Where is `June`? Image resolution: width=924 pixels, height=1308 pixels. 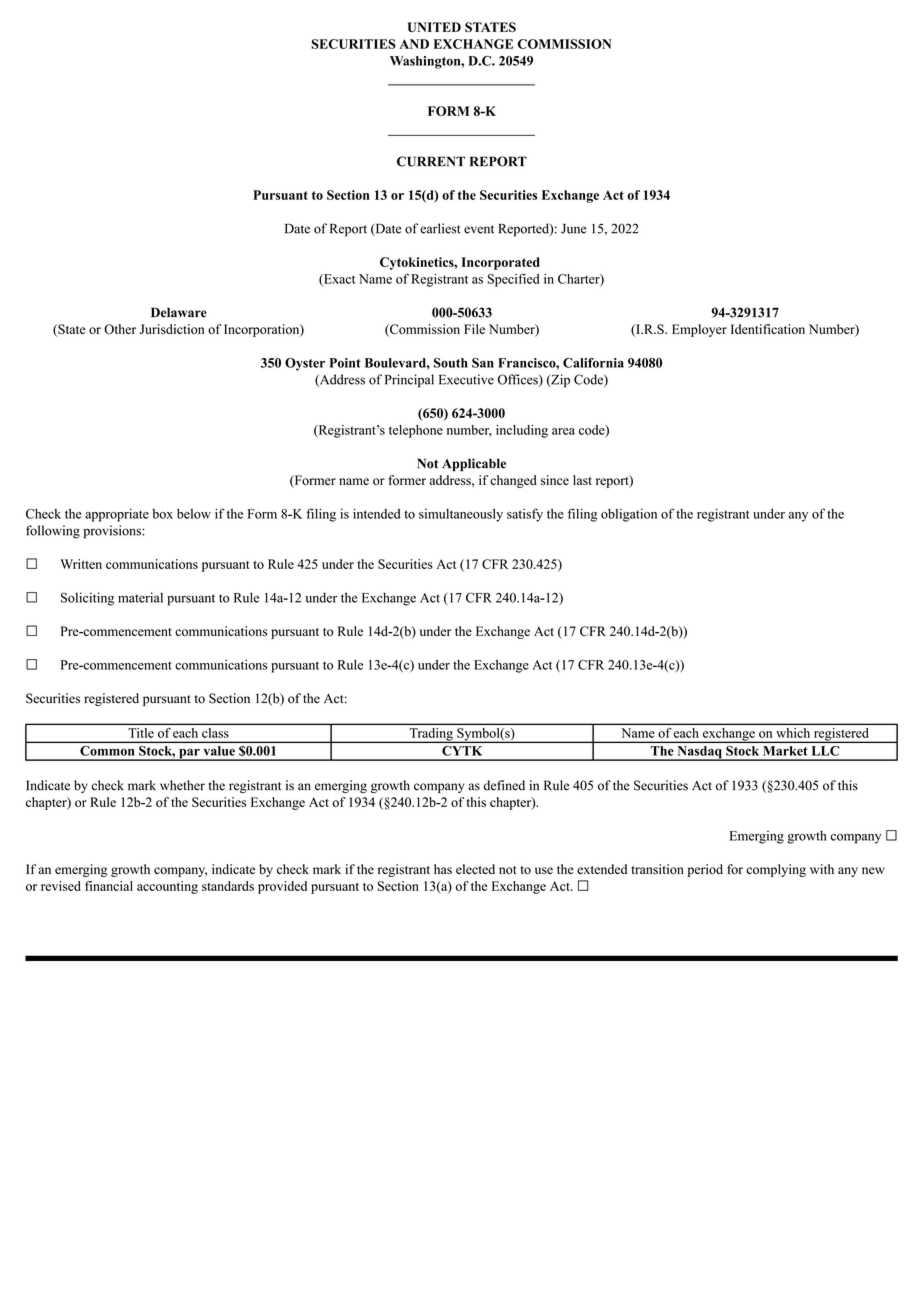 June is located at coordinates (574, 229).
